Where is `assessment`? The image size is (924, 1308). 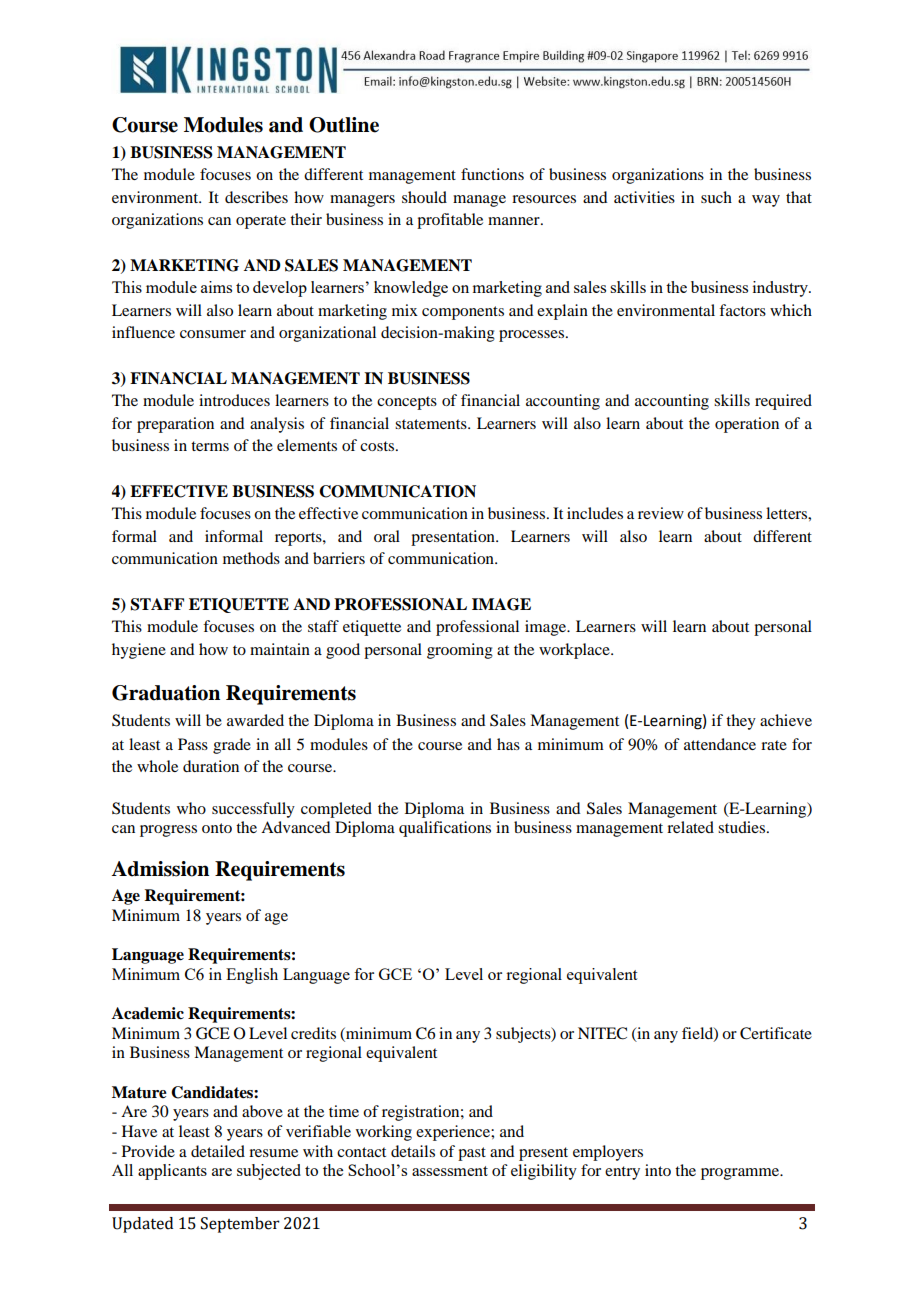 assessment is located at coordinates (450, 1171).
